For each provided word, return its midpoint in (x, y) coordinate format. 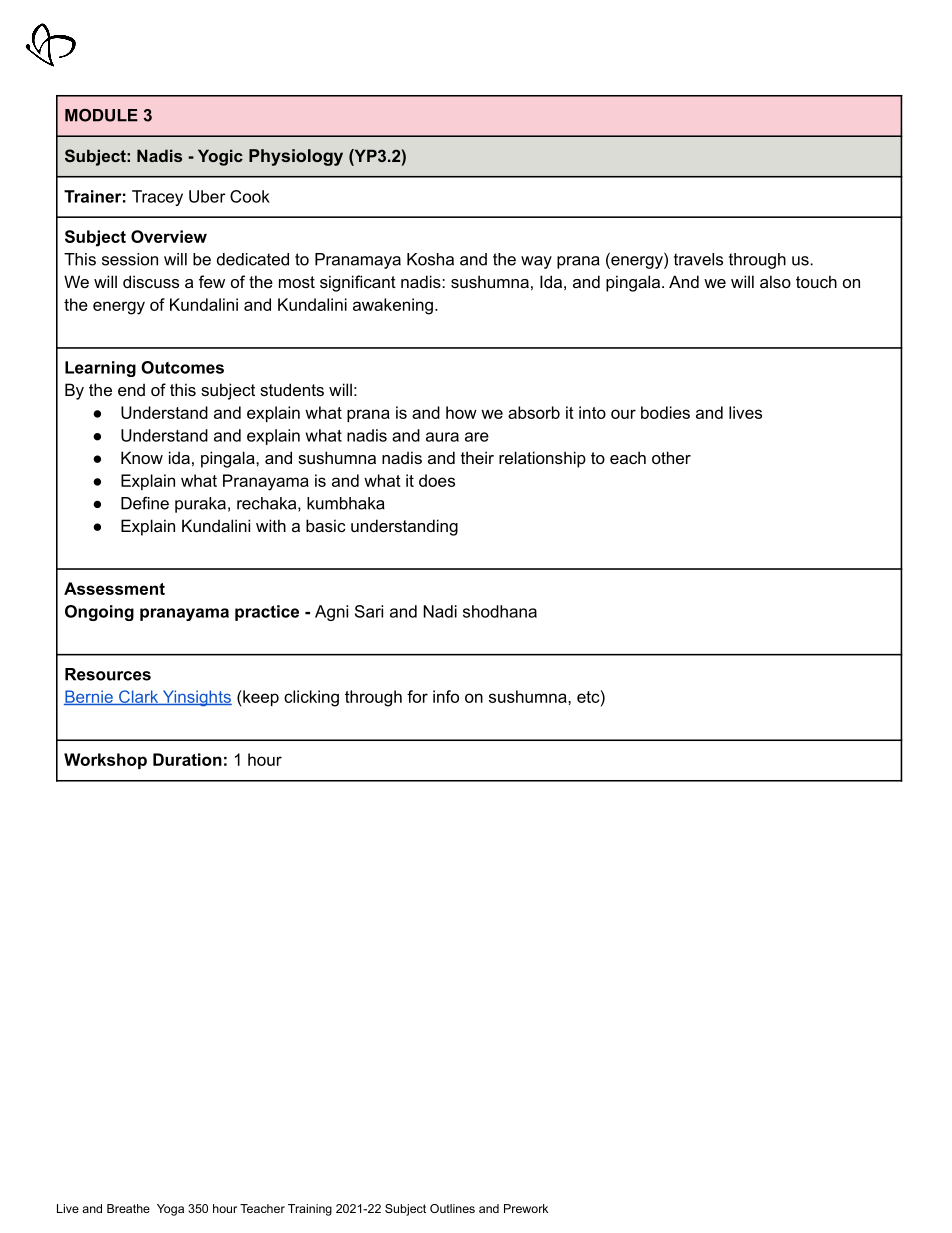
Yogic (220, 157)
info (446, 696)
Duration (187, 759)
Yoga (170, 1210)
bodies (665, 412)
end (131, 389)
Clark (139, 697)
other (671, 457)
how (461, 412)
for (417, 696)
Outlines (452, 1208)
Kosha (430, 259)
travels (698, 259)
